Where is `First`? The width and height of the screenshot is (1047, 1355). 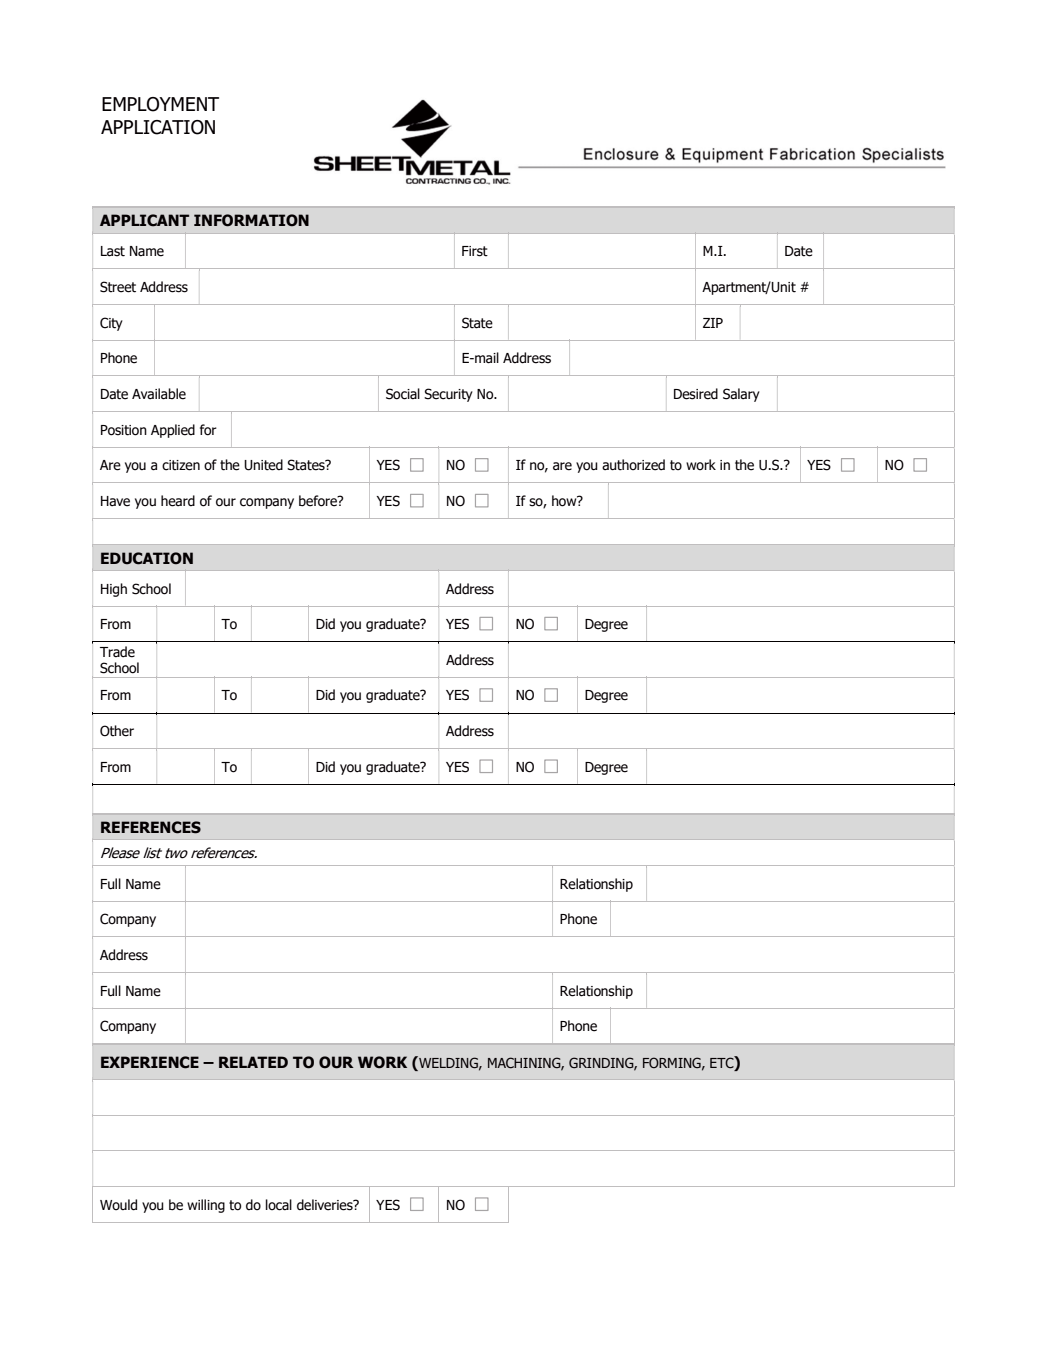
First is located at coordinates (475, 251).
